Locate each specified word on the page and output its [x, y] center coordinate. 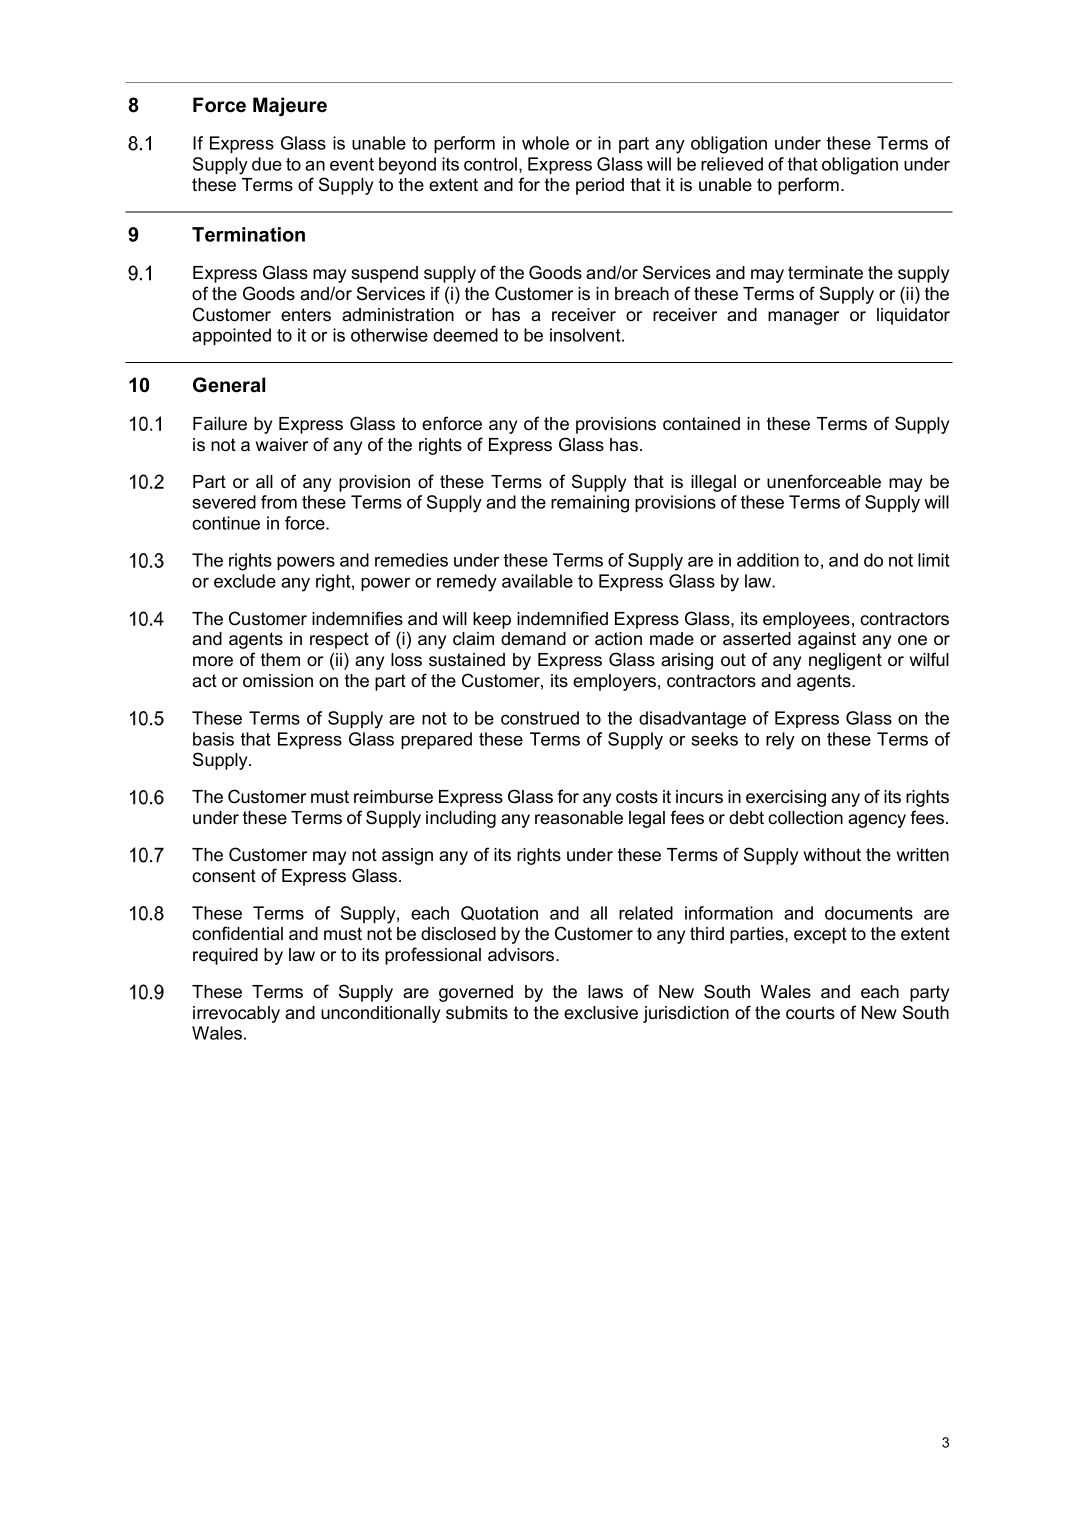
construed [540, 718]
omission [278, 681]
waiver [282, 445]
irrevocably [236, 1014]
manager [803, 318]
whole [545, 143]
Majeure [290, 106]
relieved [732, 164]
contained [701, 424]
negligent [845, 661]
